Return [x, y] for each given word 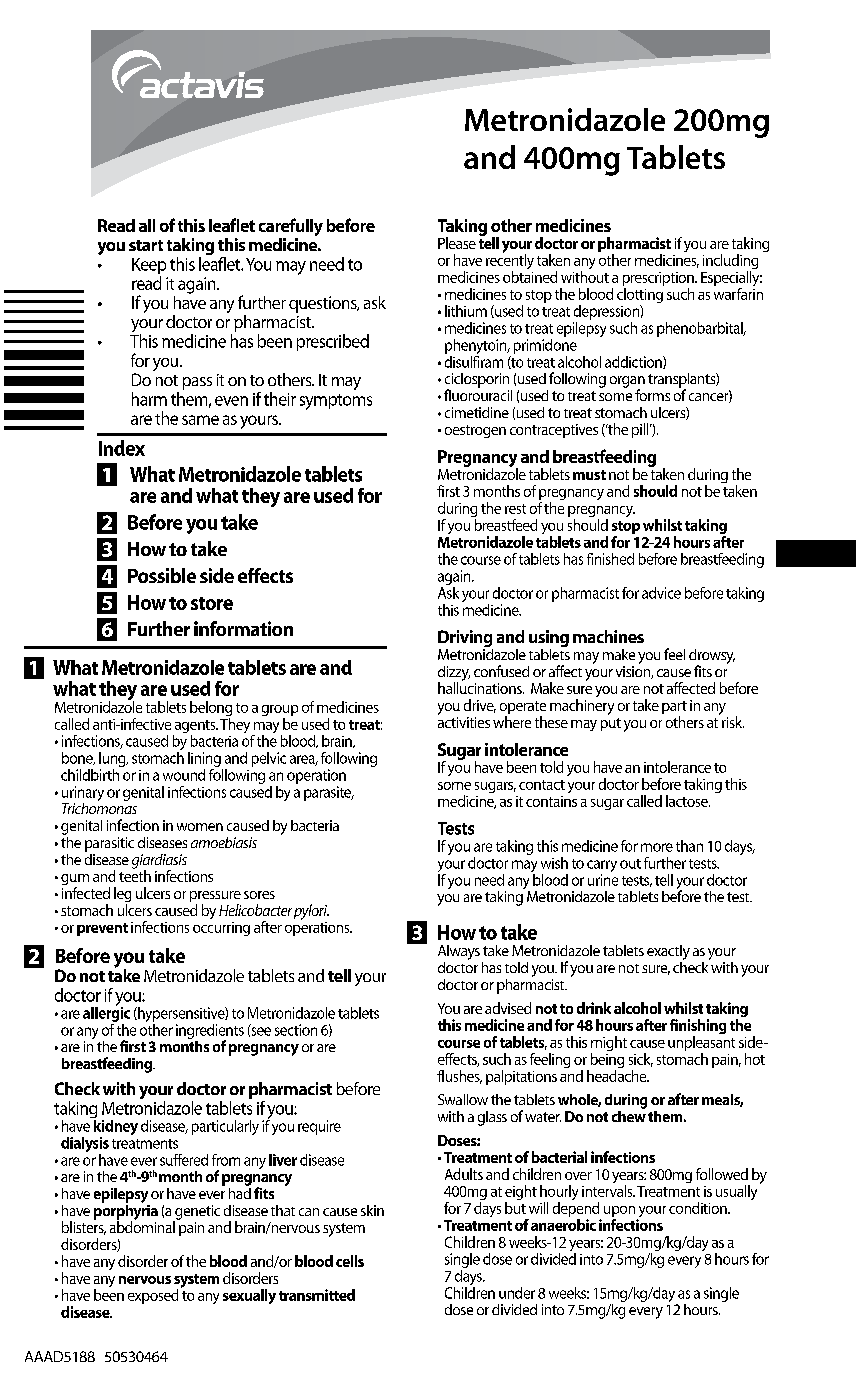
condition [699, 1208]
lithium [466, 311]
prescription [659, 279]
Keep [149, 267]
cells [350, 1261]
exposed [153, 1296]
